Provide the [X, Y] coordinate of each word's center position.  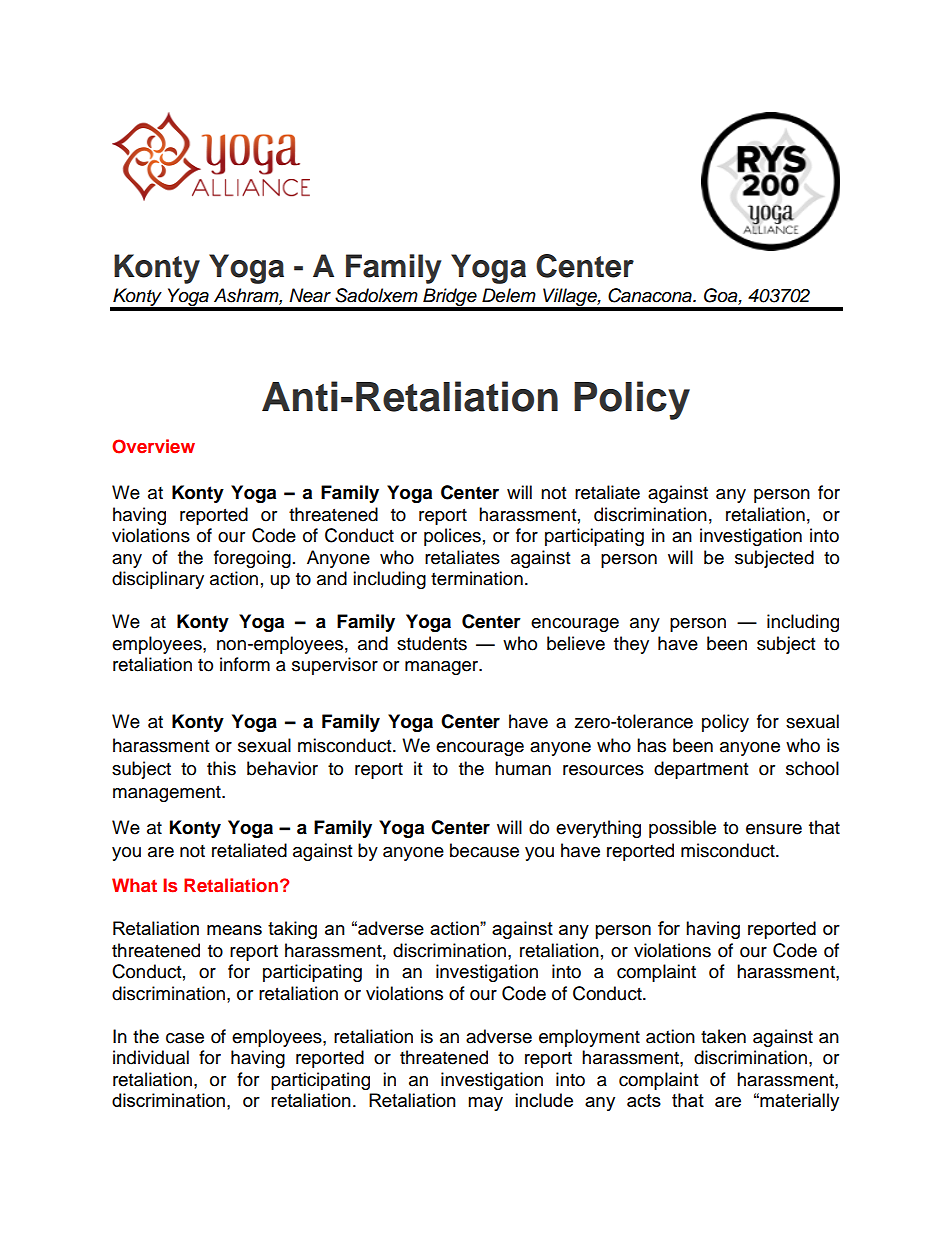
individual [151, 1057]
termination [477, 578]
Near [310, 295]
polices [452, 537]
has [651, 745]
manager [443, 668]
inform [245, 664]
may [485, 1104]
